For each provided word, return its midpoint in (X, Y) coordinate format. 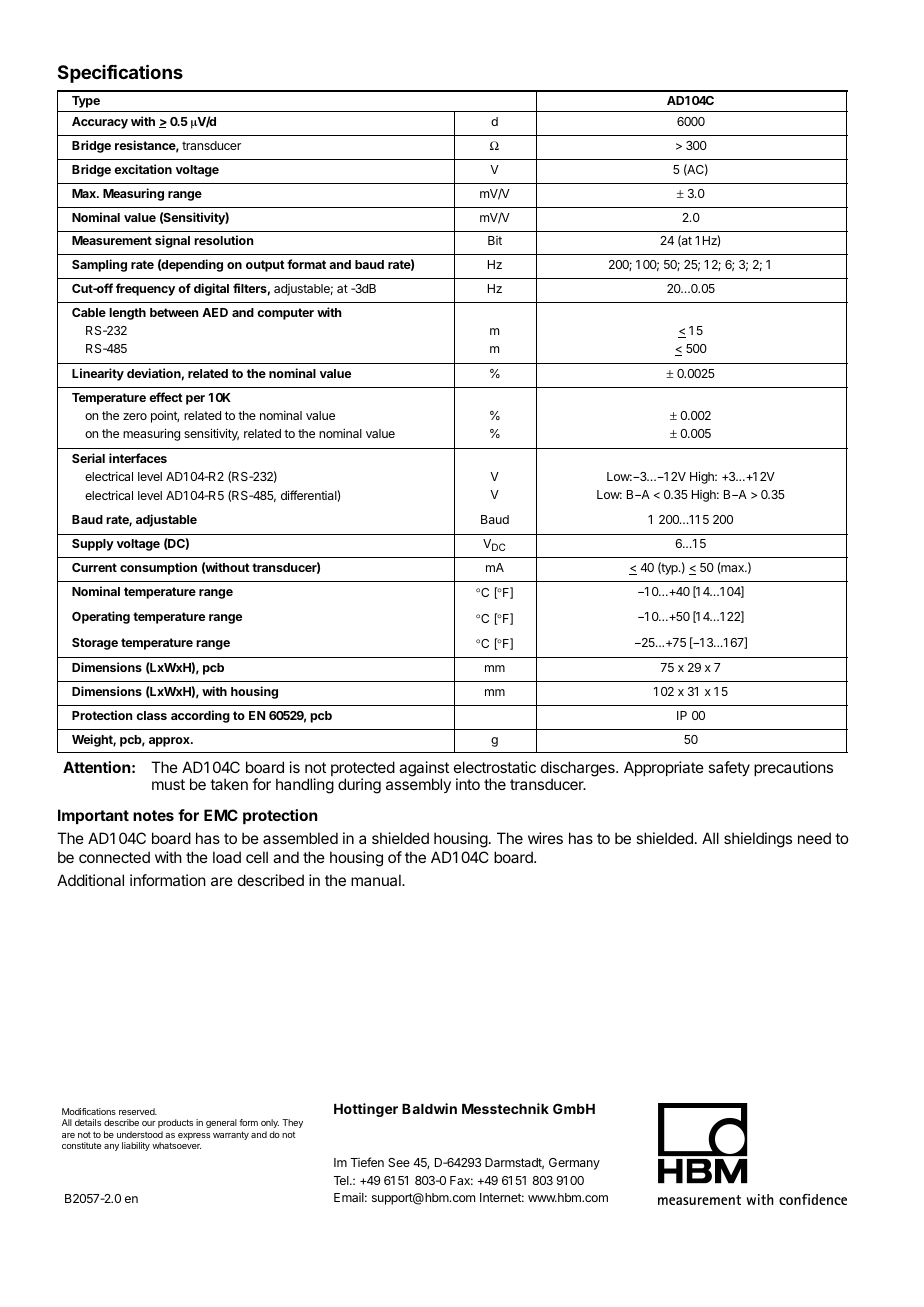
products (175, 1123)
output (265, 266)
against (424, 770)
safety (729, 769)
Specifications (120, 73)
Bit (495, 240)
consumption (158, 568)
